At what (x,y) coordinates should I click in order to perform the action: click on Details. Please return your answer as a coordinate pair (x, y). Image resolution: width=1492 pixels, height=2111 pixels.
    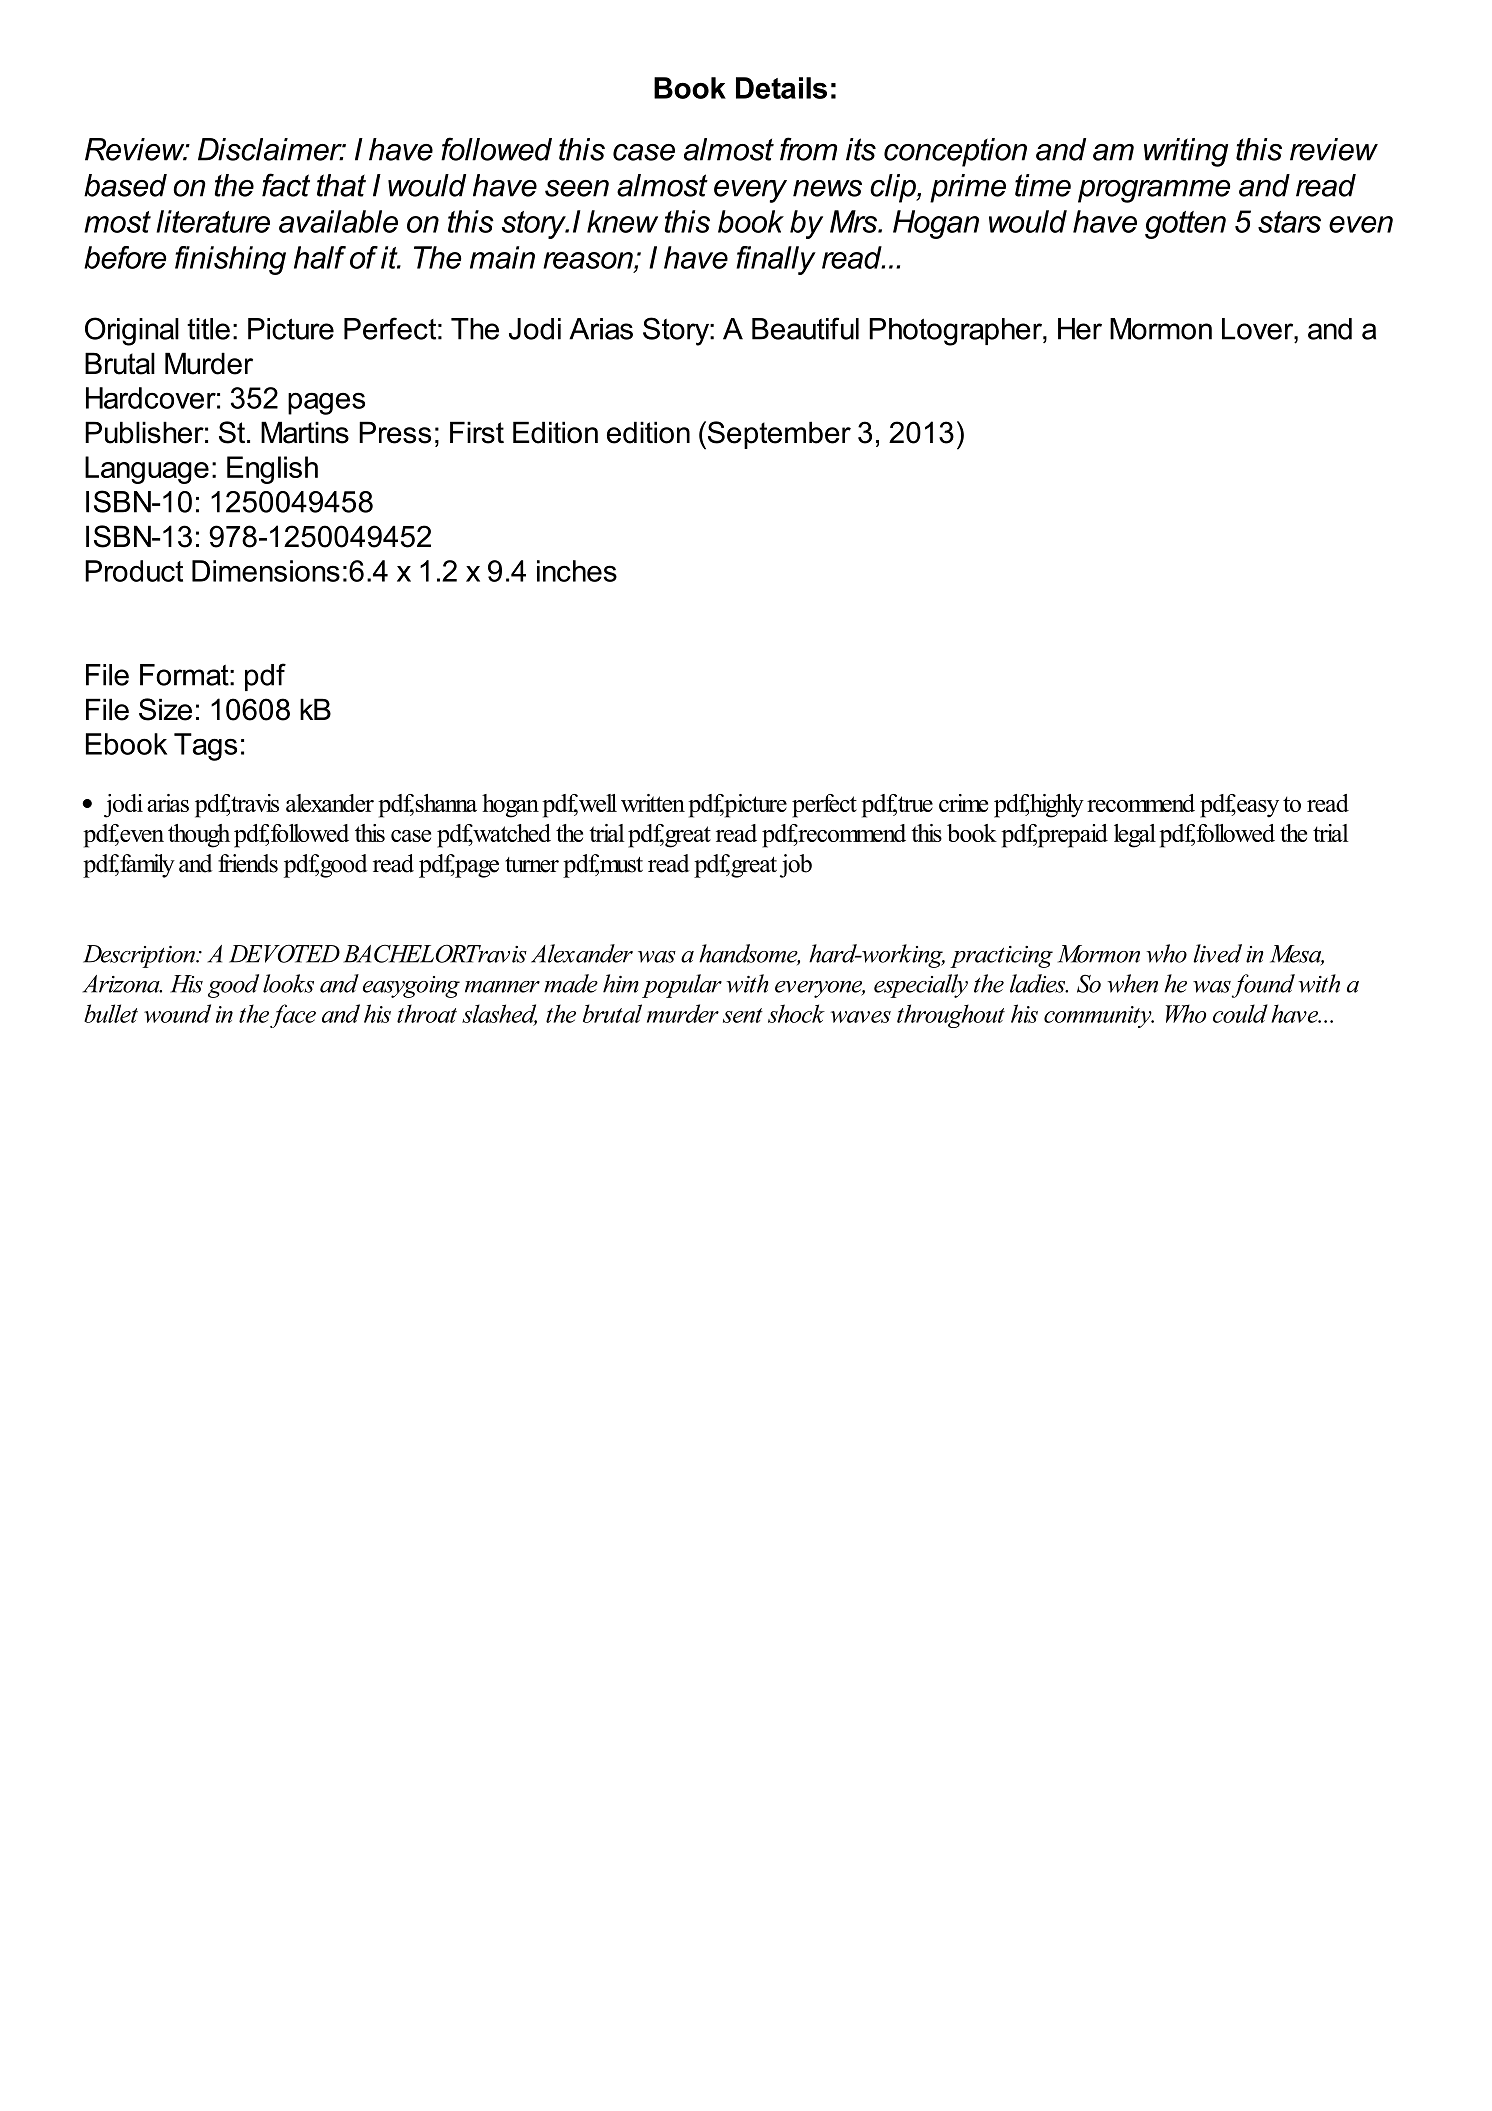
    Looking at the image, I should click on (781, 88).
